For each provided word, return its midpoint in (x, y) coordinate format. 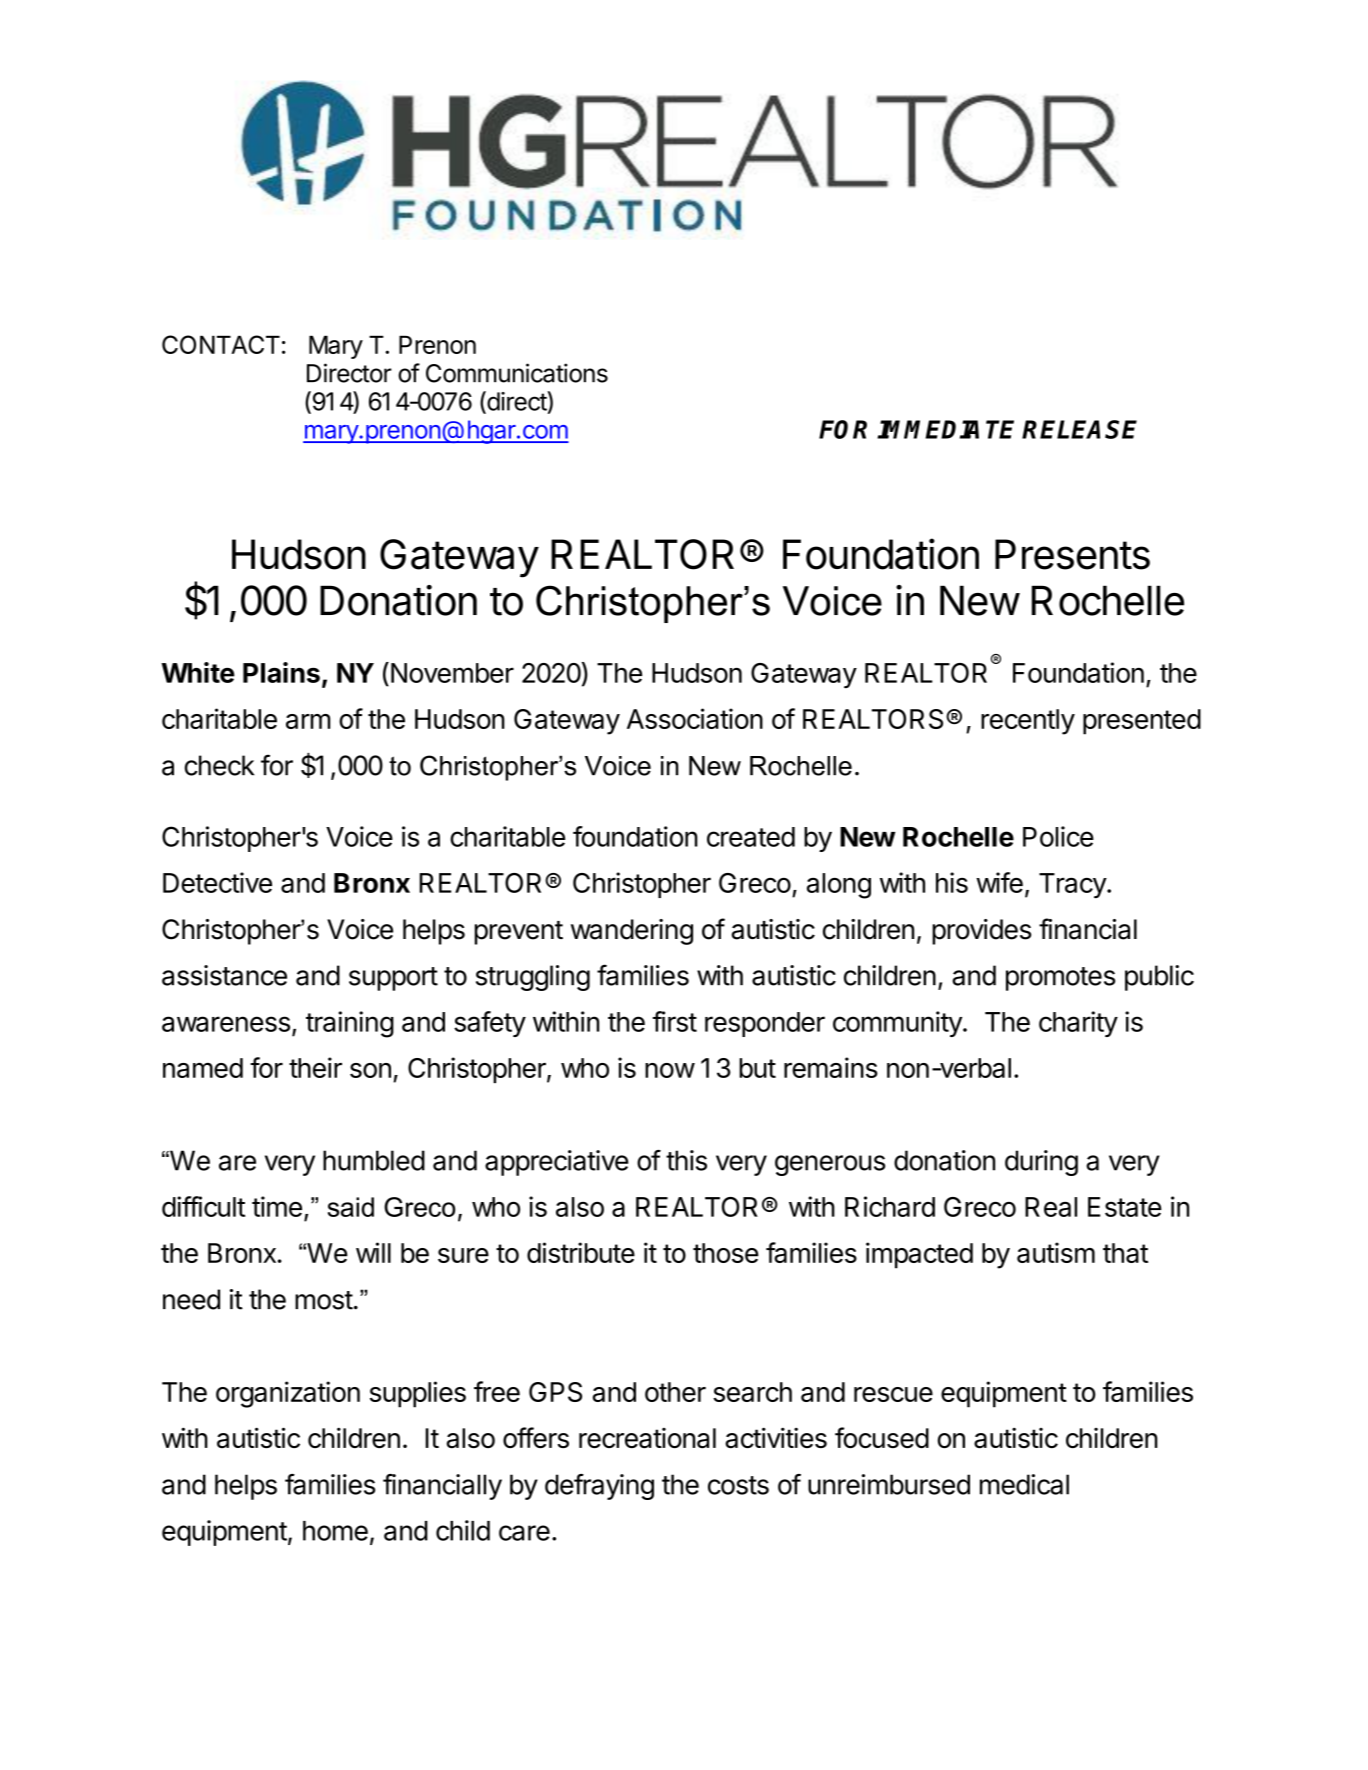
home (335, 1531)
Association (695, 718)
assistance (224, 975)
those (726, 1253)
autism (1056, 1252)
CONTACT (221, 344)
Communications (517, 373)
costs (738, 1485)
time (277, 1206)
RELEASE (1079, 429)
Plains (281, 672)
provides (981, 932)
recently (1028, 722)
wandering (632, 932)
